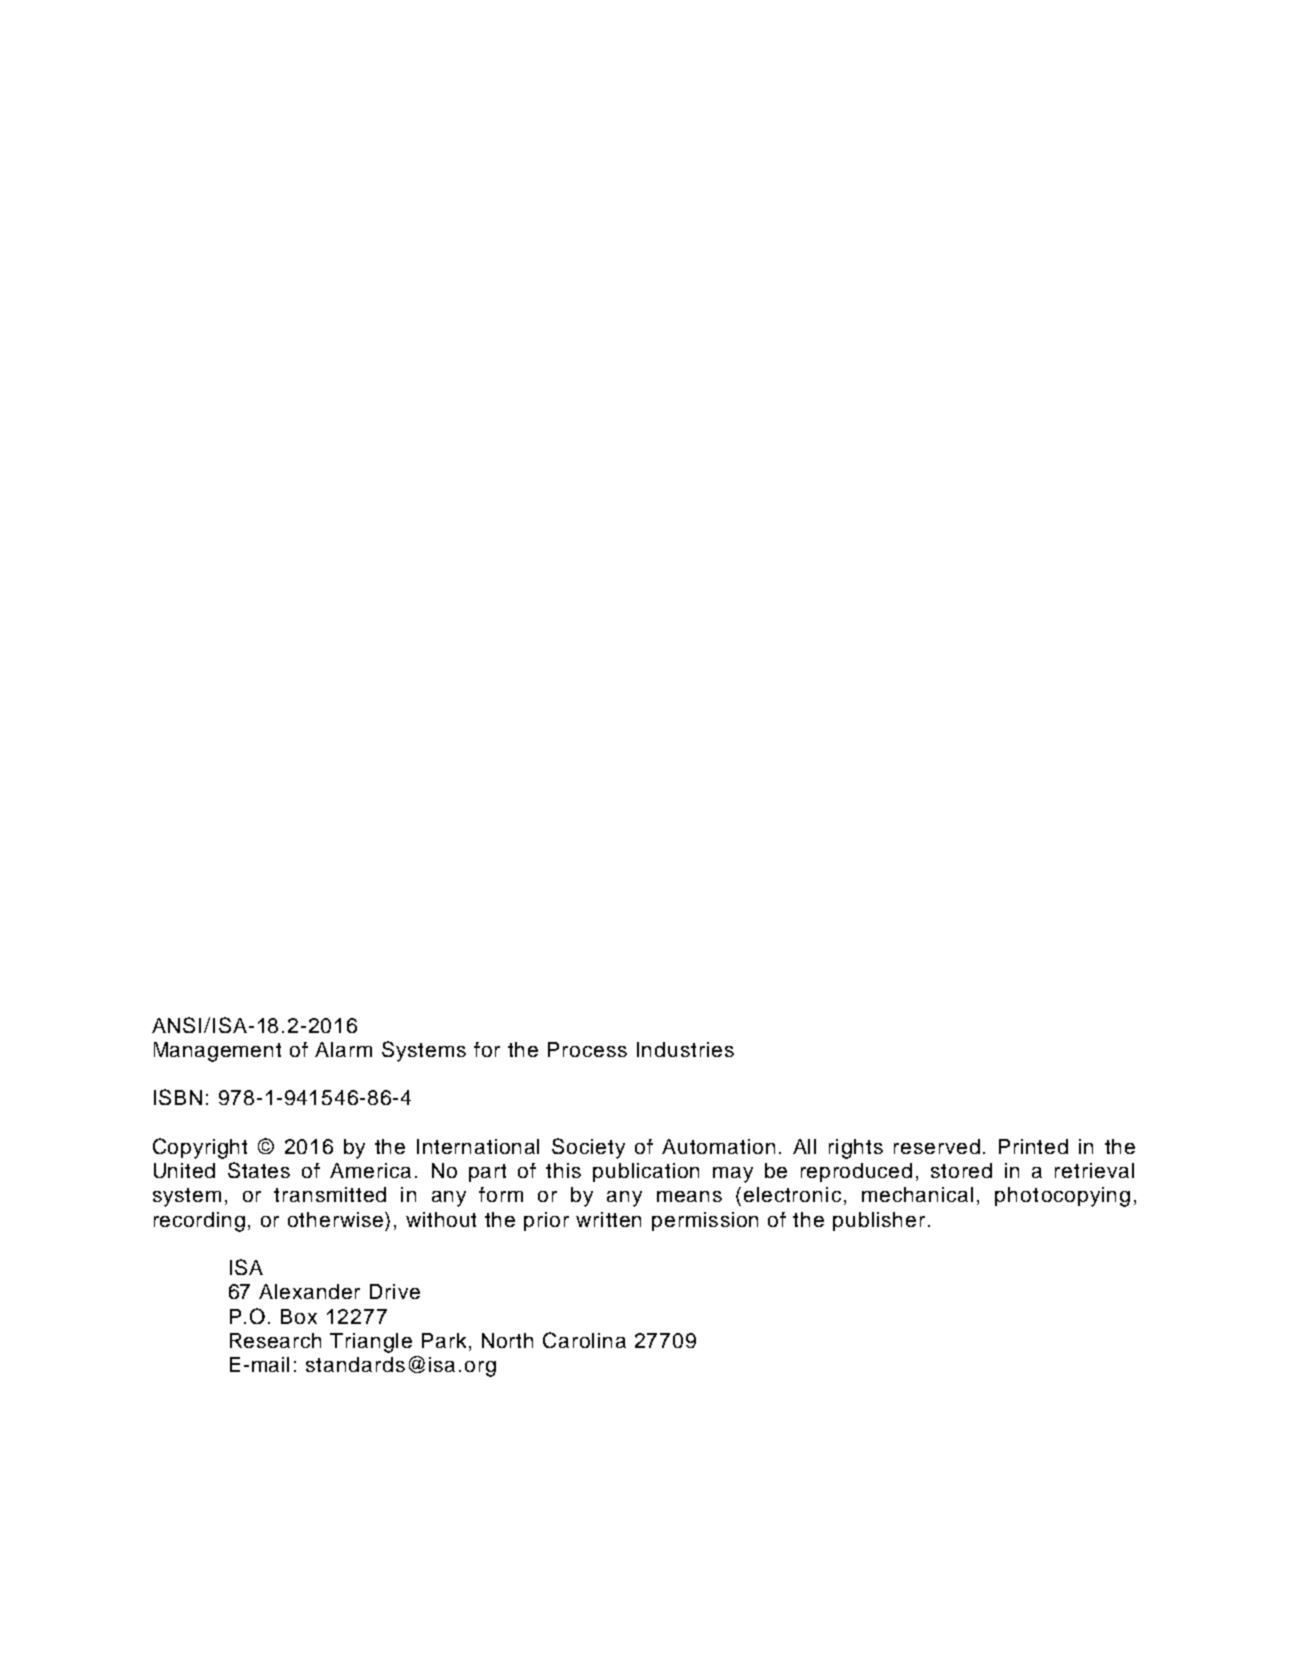  Describe the element at coordinates (584, 1340) in the page. I see `Carolina` at that location.
